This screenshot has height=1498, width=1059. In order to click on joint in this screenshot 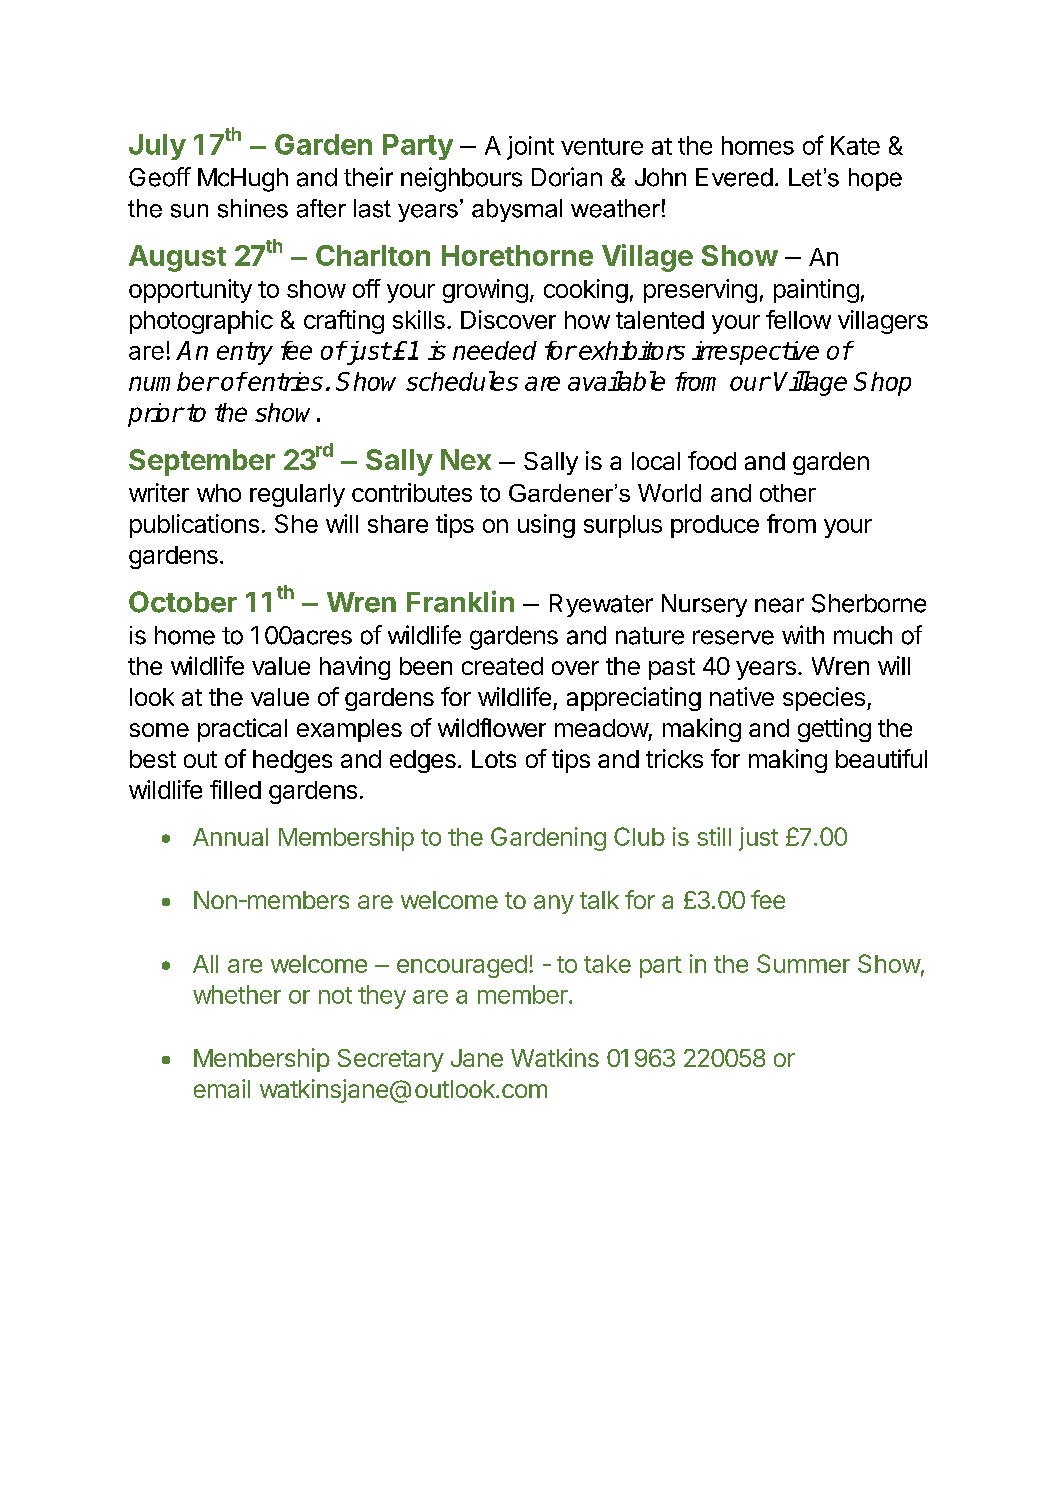, I will do `click(530, 148)`.
